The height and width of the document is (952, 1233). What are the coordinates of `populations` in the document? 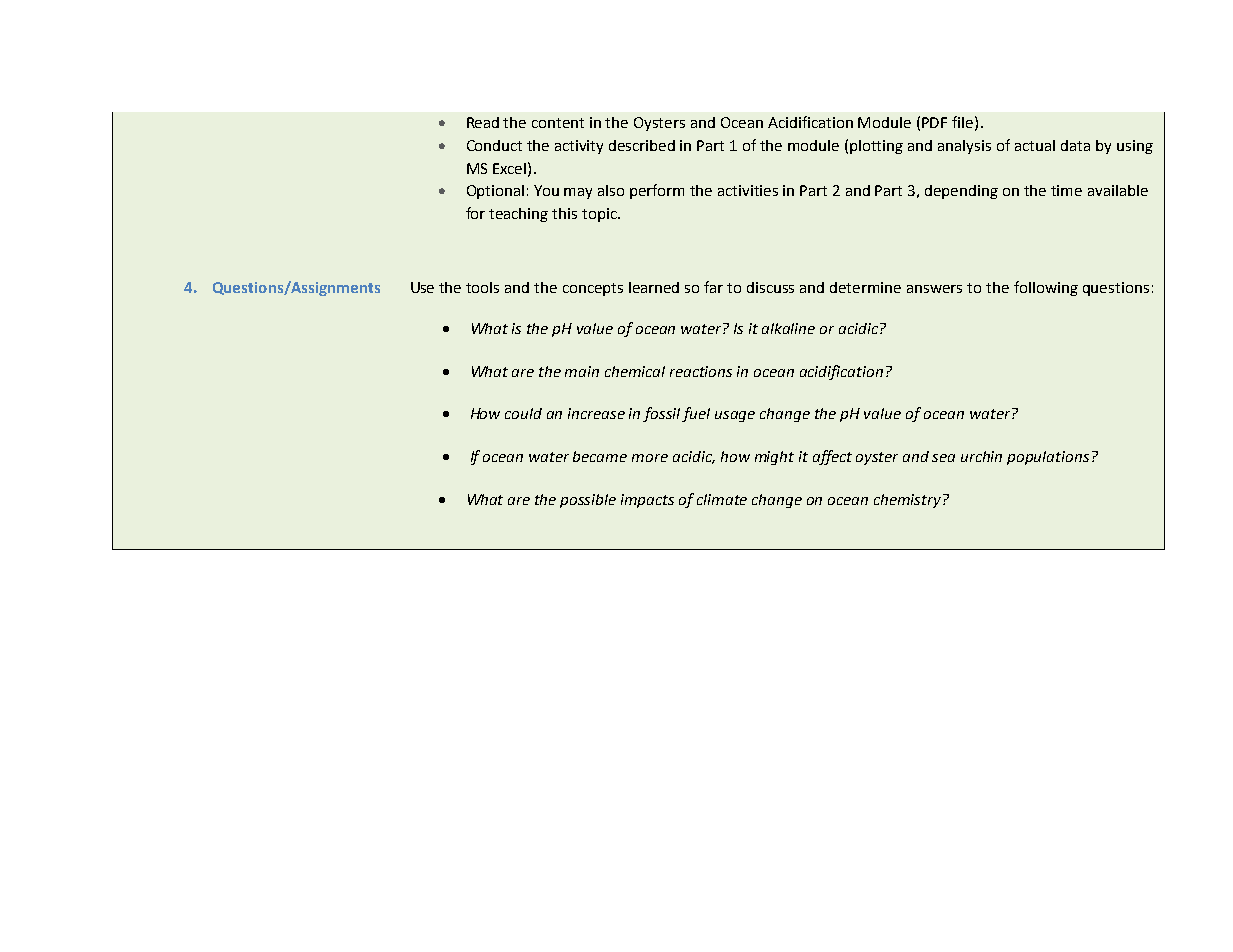 It's located at (1048, 458).
